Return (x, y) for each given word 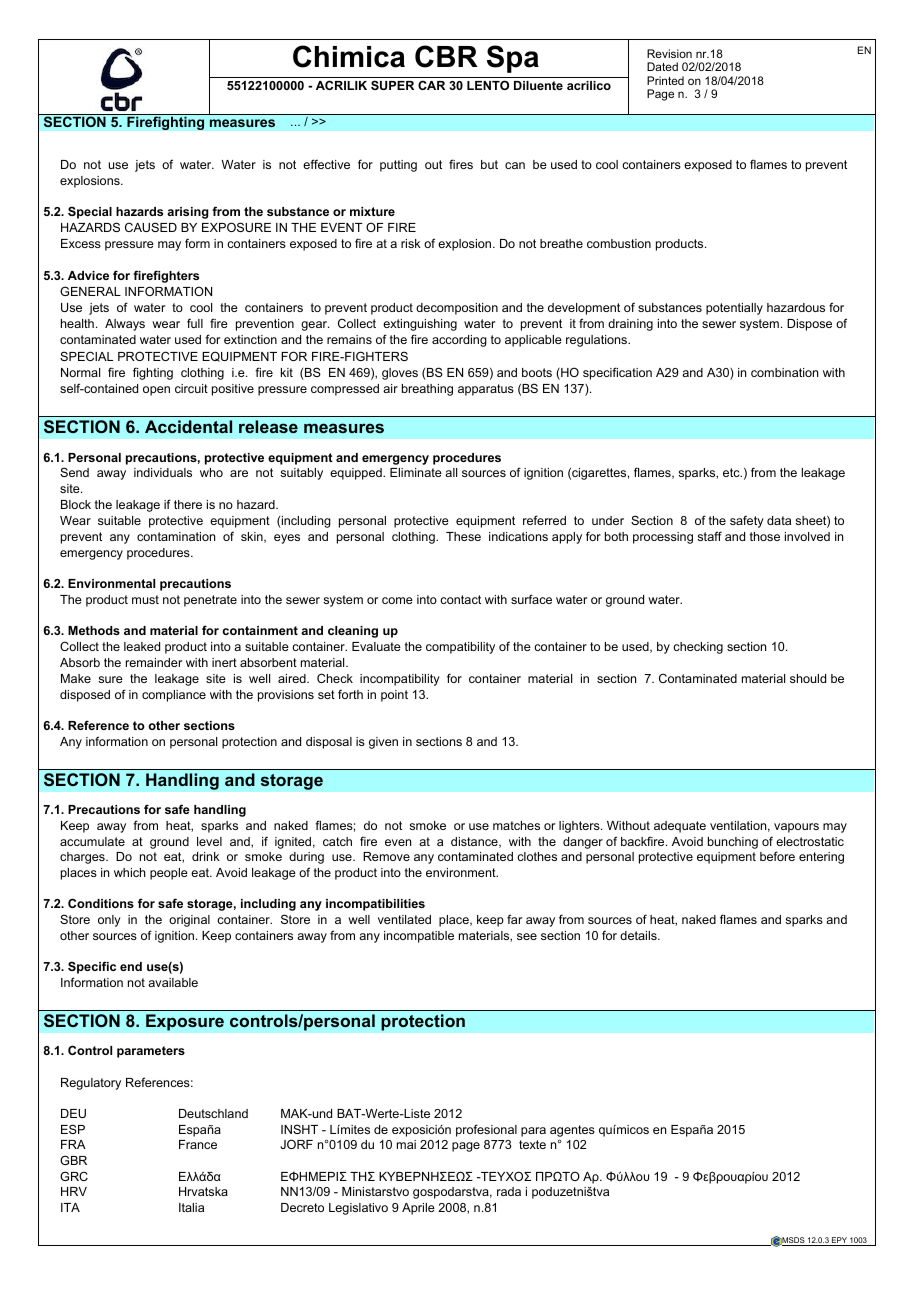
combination (784, 372)
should (808, 678)
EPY (839, 1241)
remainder (154, 662)
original (189, 921)
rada (509, 1191)
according (459, 341)
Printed (665, 80)
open (156, 391)
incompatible (419, 937)
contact (460, 599)
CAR (431, 85)
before (777, 856)
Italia (191, 1207)
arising (188, 213)
